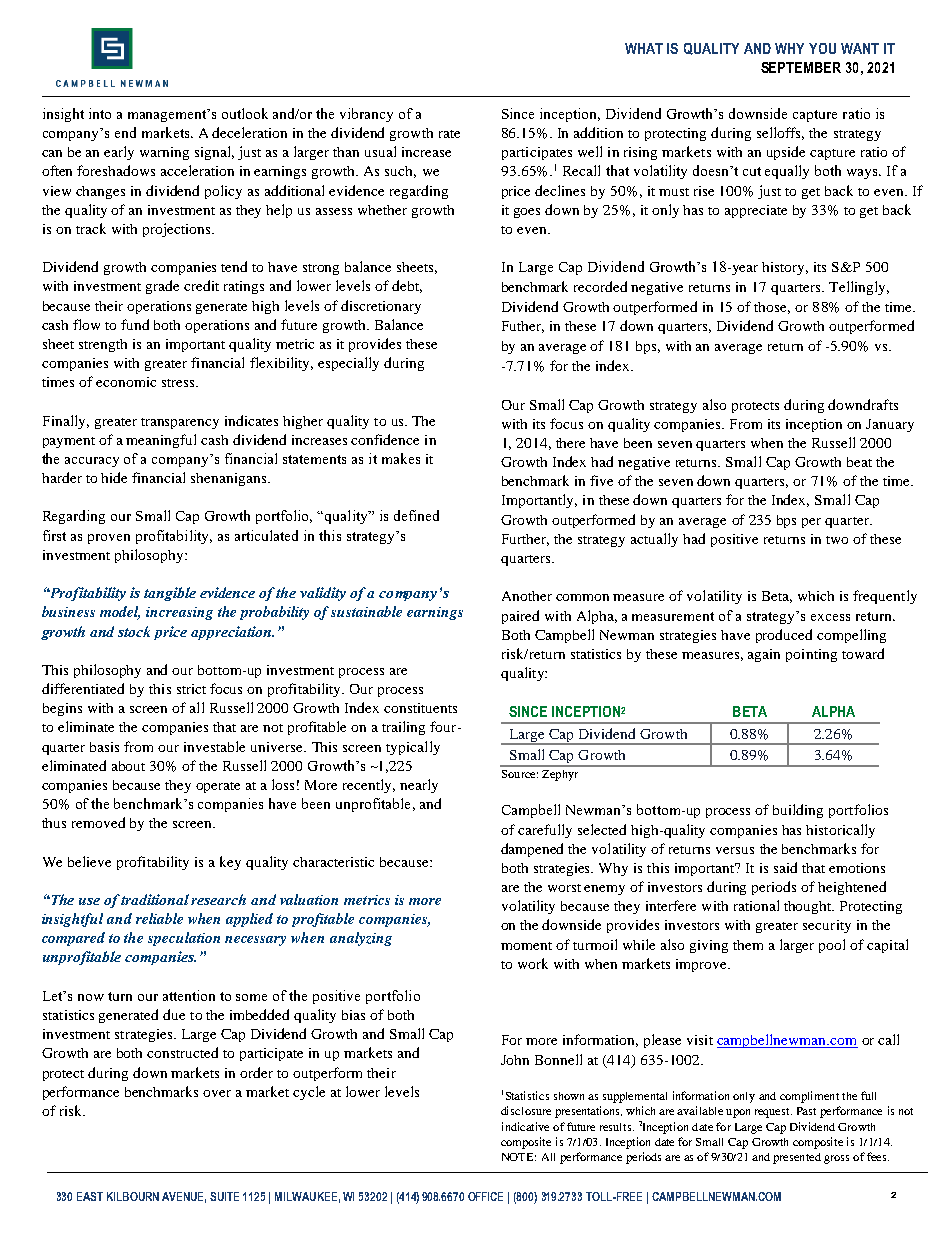  I want to click on SEPTEMBER, so click(801, 67).
